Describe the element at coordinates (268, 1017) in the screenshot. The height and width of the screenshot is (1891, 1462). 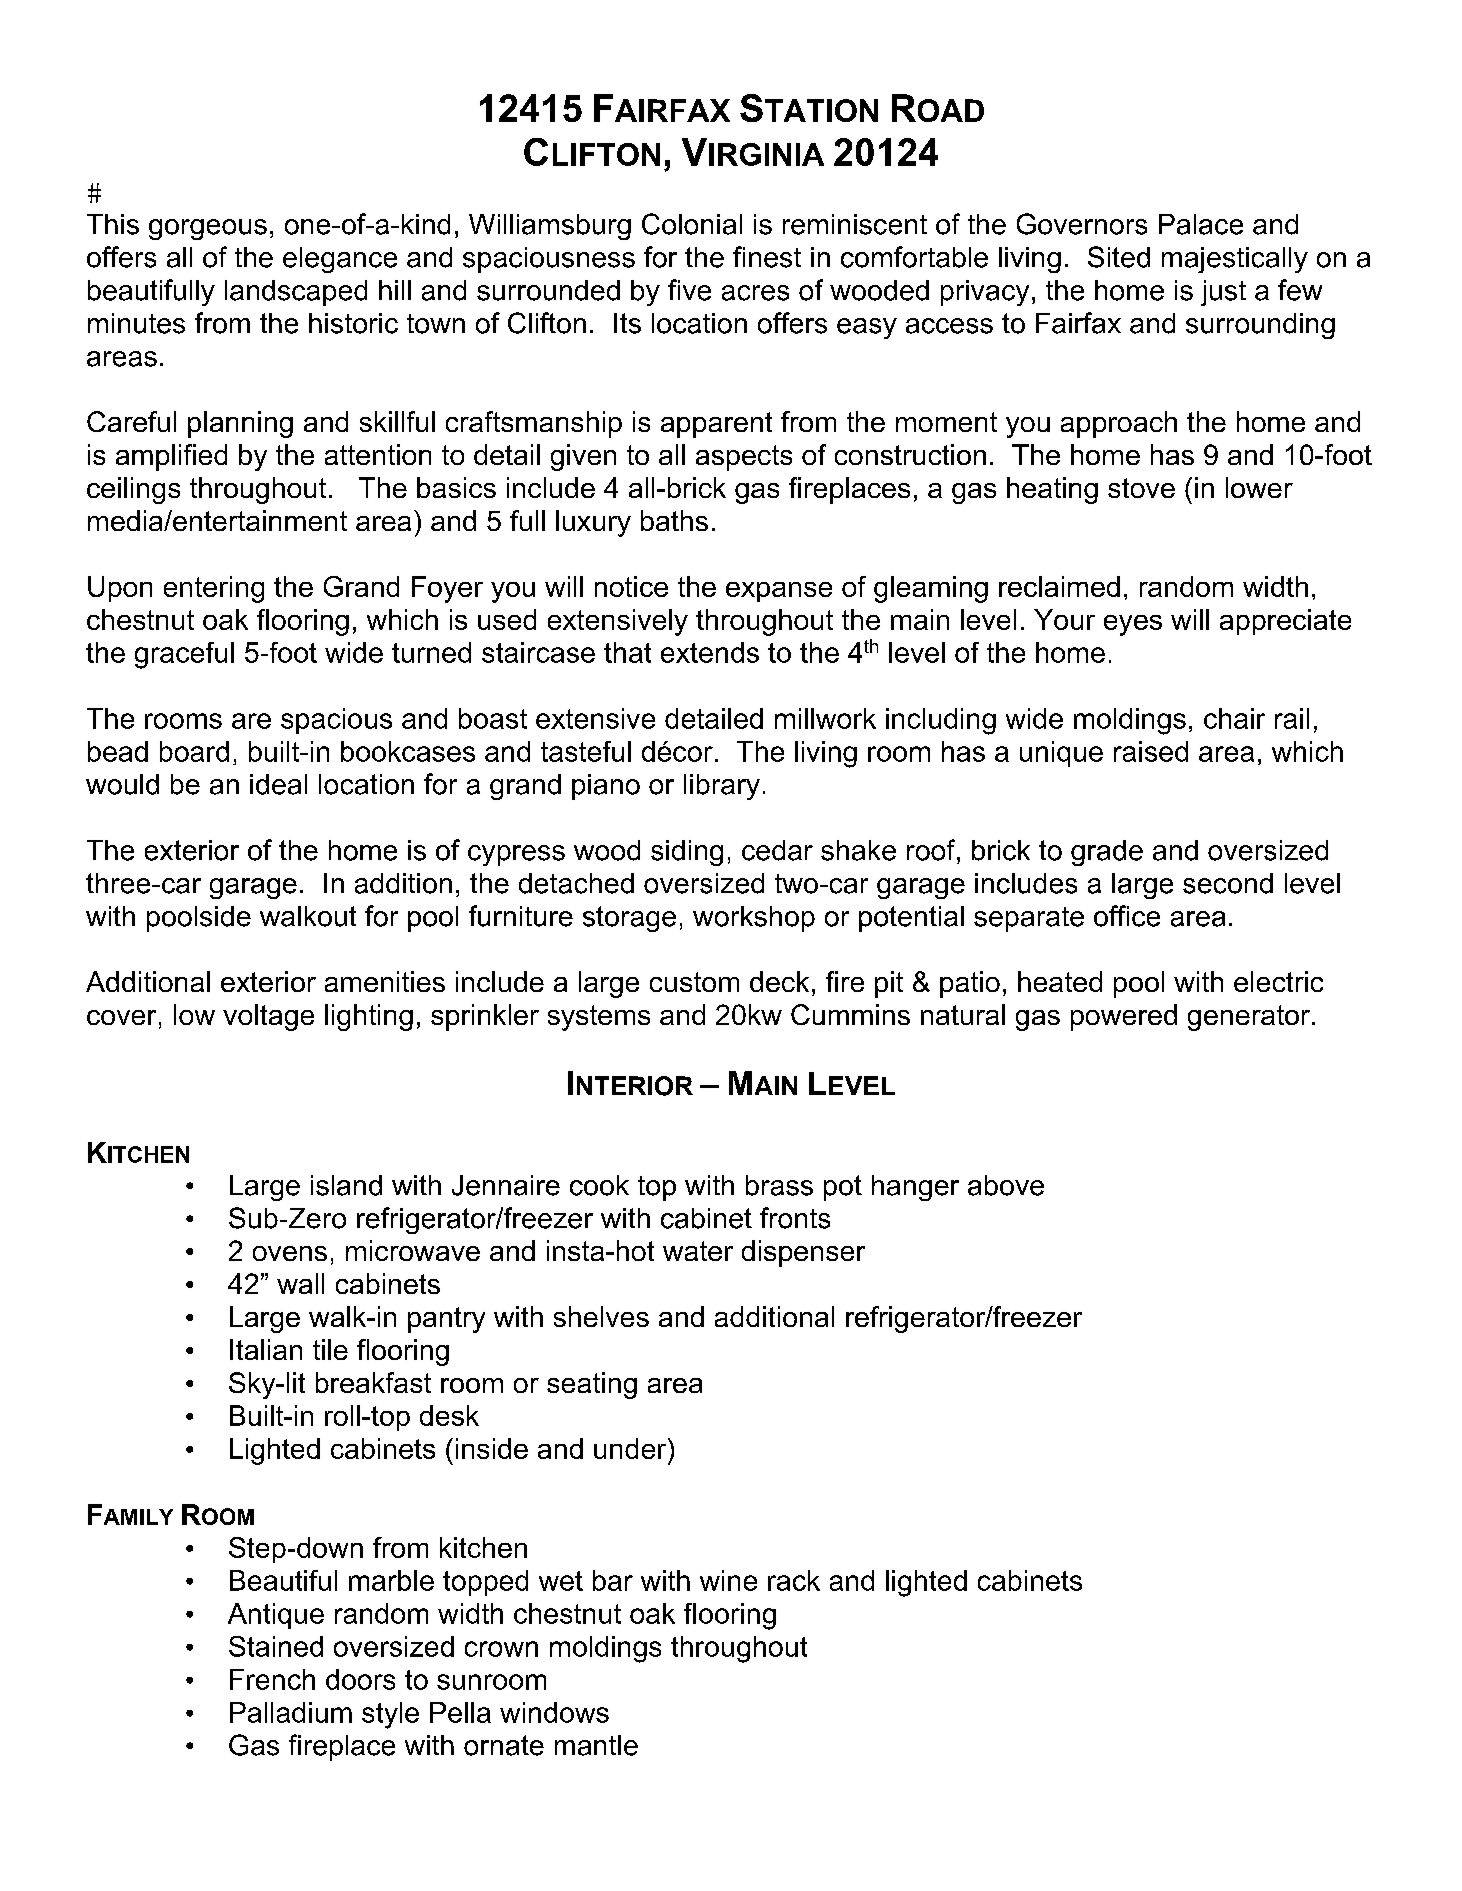
I see `voltage` at that location.
